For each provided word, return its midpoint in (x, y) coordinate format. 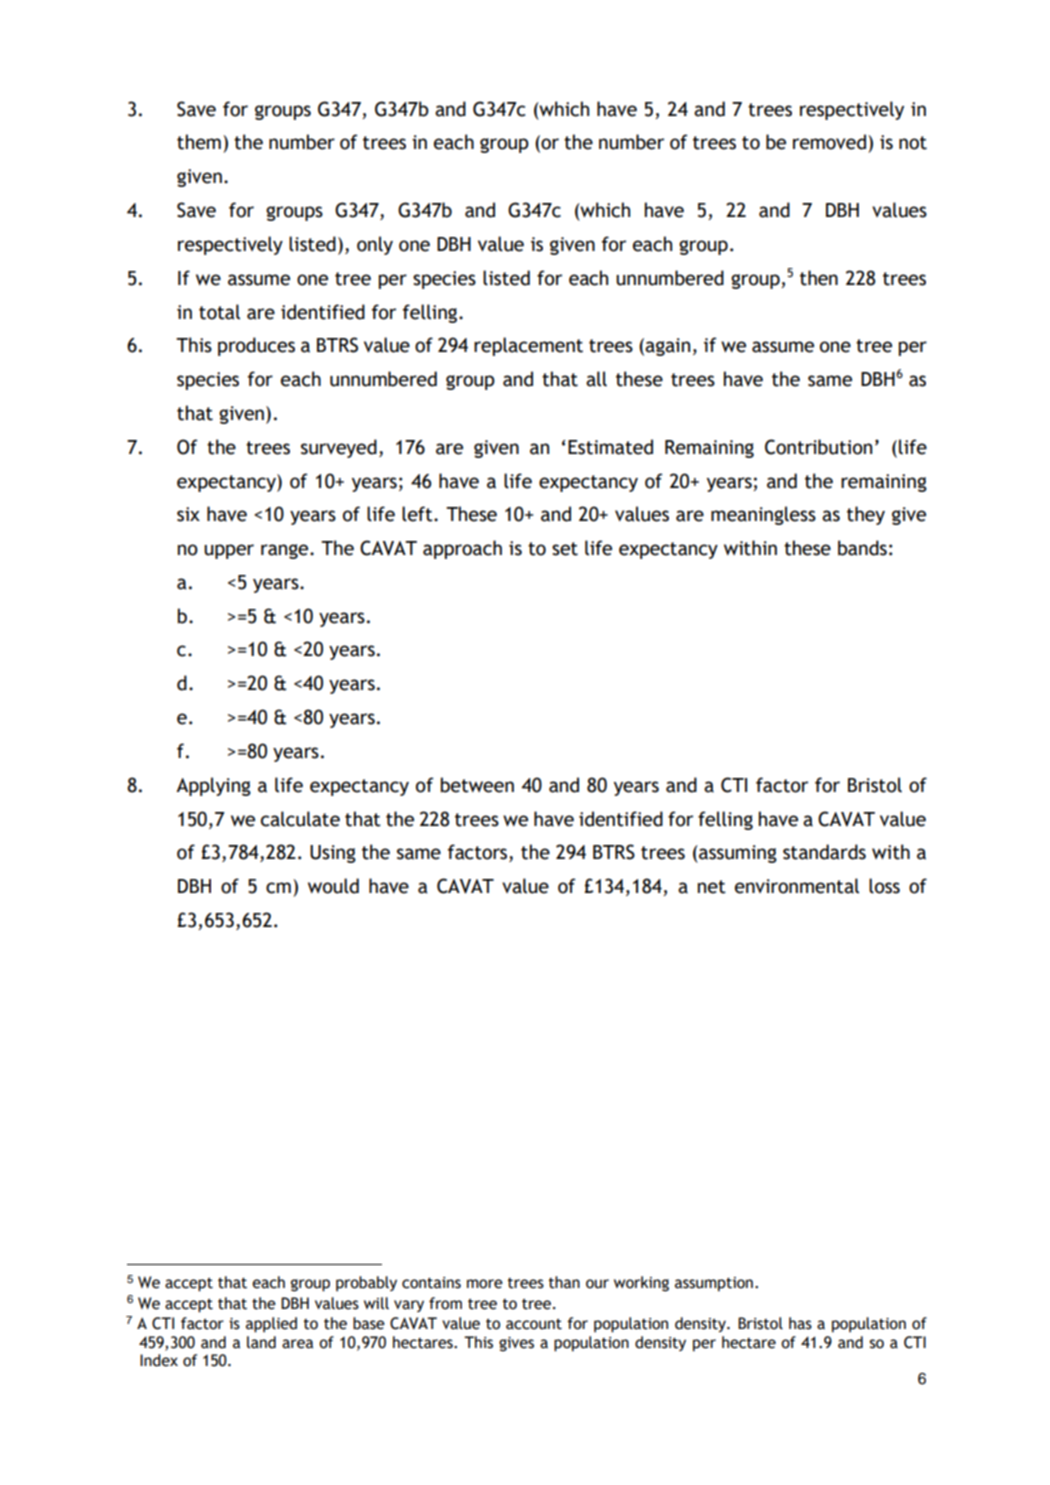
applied (271, 1325)
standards (824, 852)
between (477, 785)
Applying (213, 786)
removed (829, 142)
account (534, 1324)
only (375, 245)
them (199, 142)
